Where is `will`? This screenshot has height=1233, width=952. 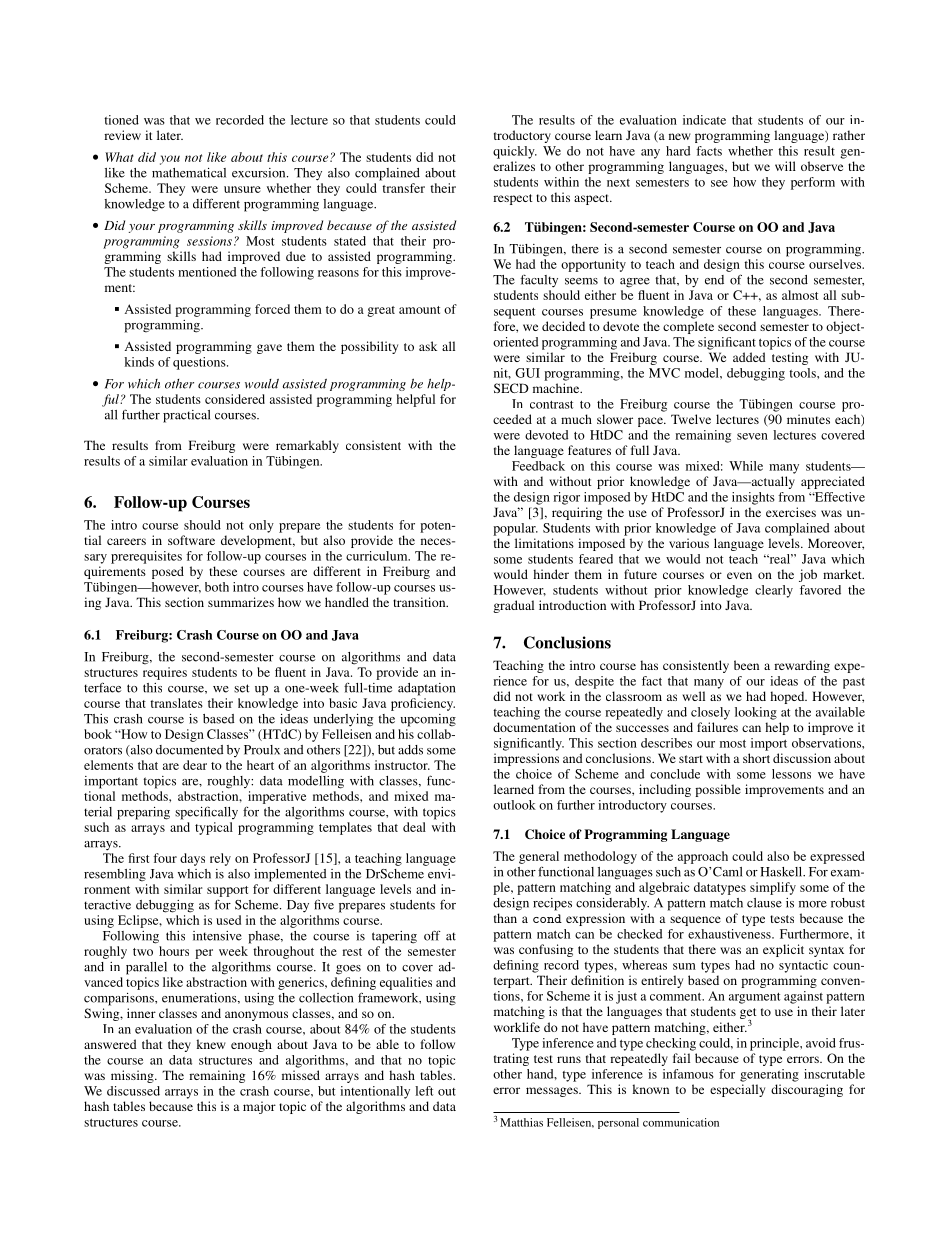
will is located at coordinates (785, 166).
